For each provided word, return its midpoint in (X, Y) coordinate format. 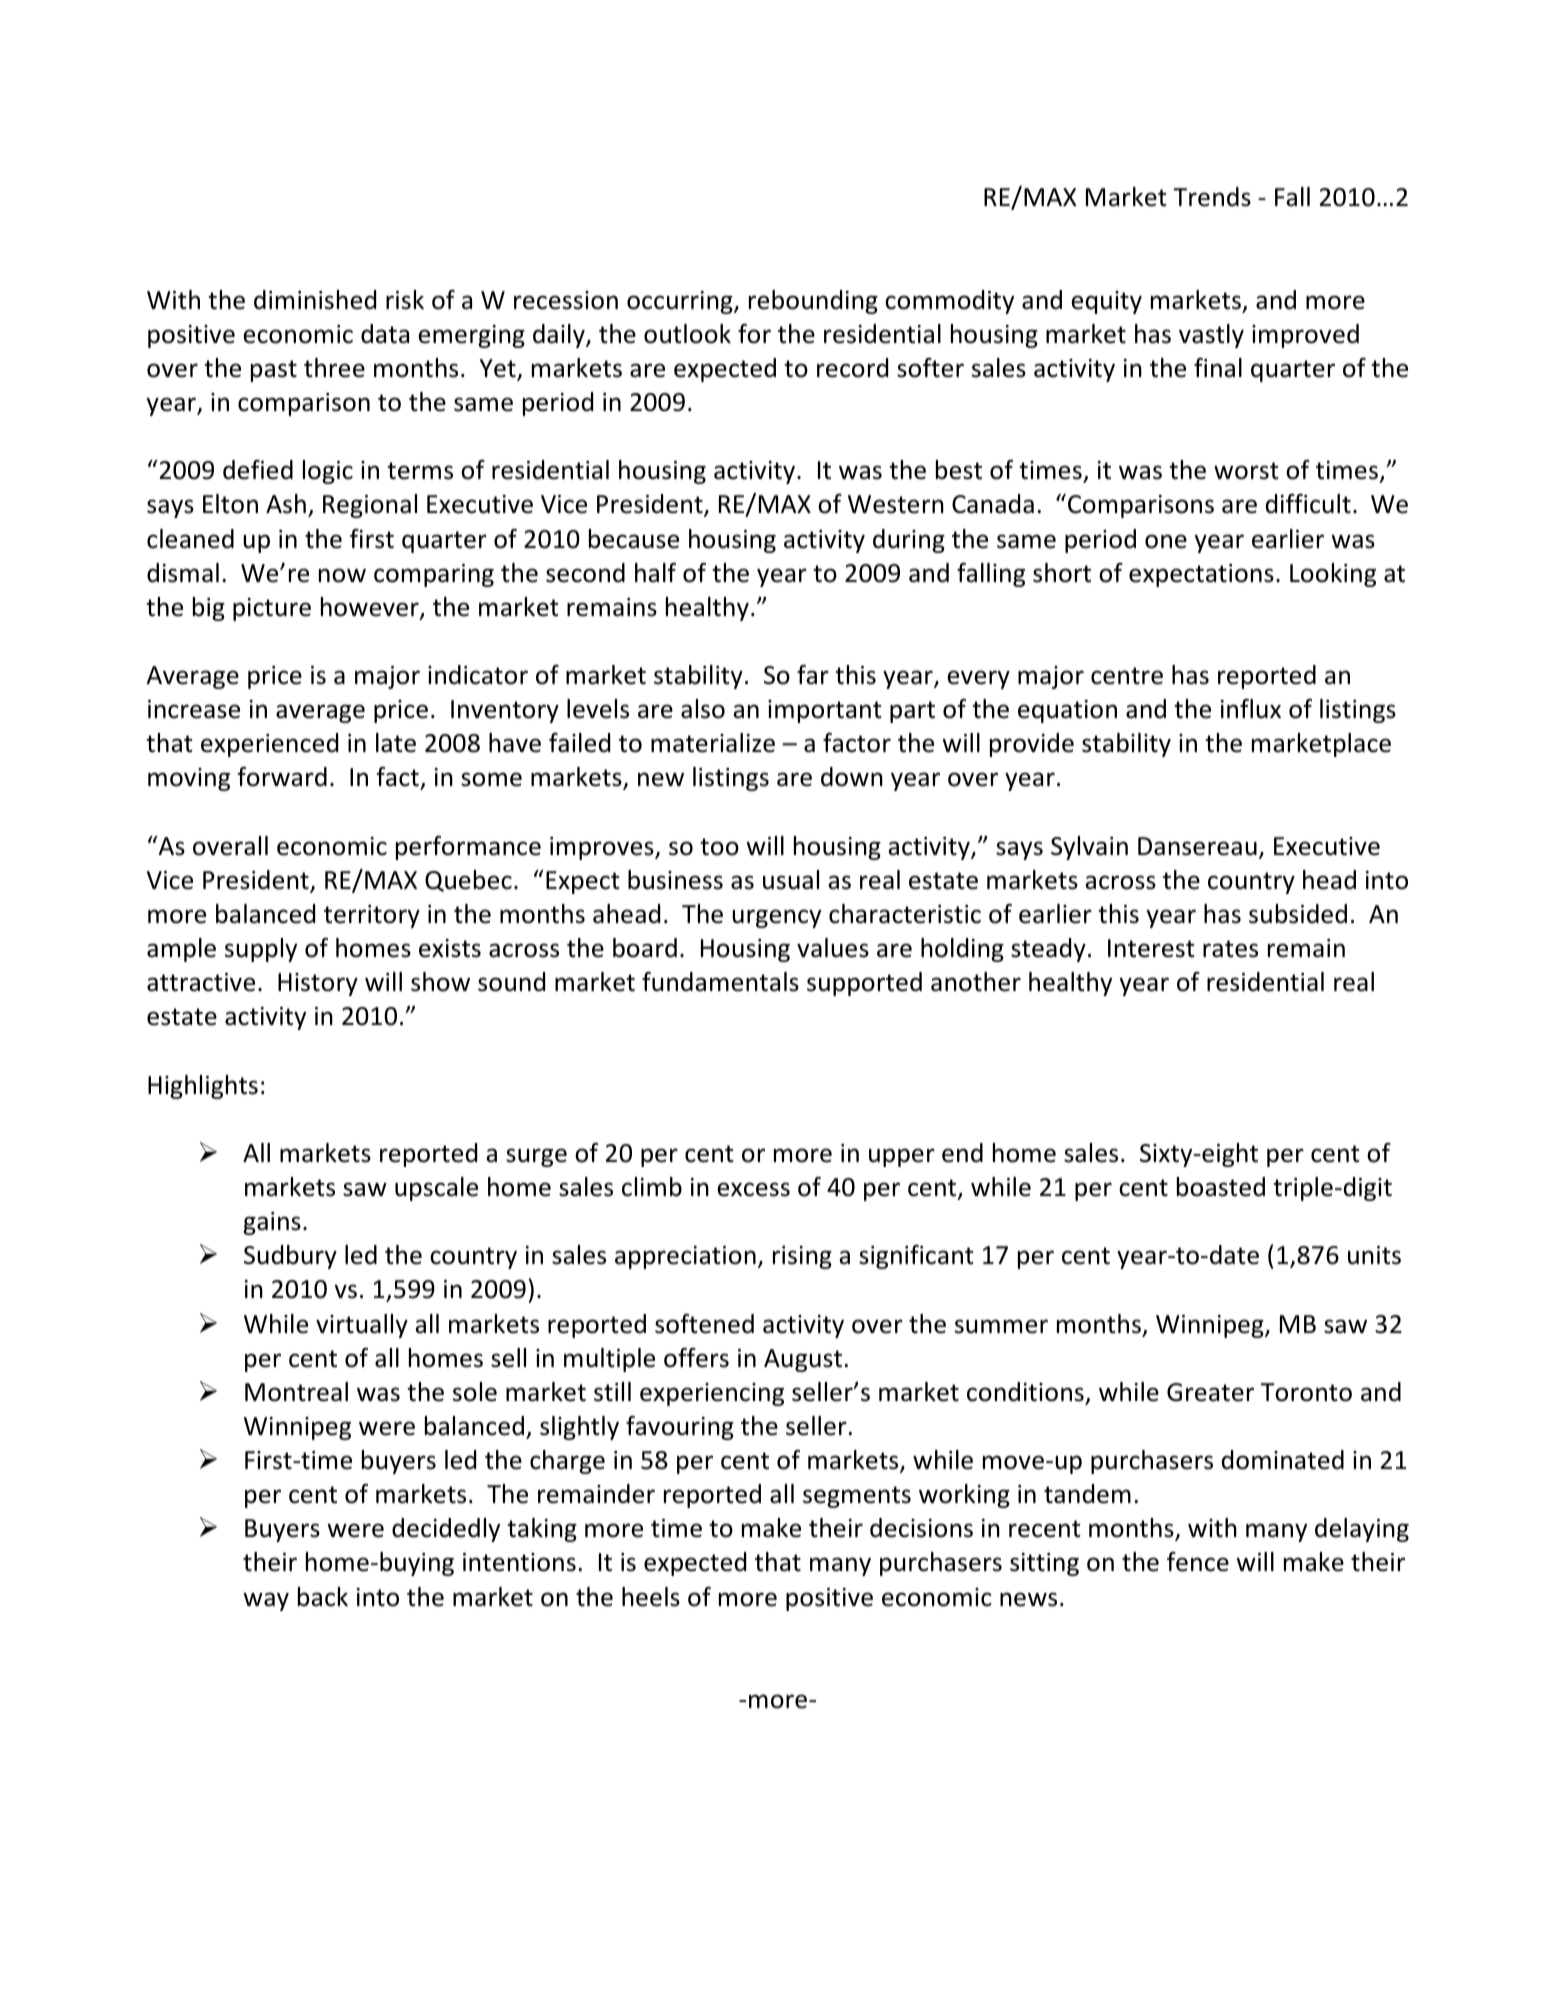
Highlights (203, 1087)
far (813, 675)
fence (1198, 1562)
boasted (1221, 1187)
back (323, 1597)
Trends (1212, 197)
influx (1251, 709)
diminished (315, 300)
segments (857, 1497)
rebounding (813, 302)
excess (753, 1189)
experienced (269, 745)
